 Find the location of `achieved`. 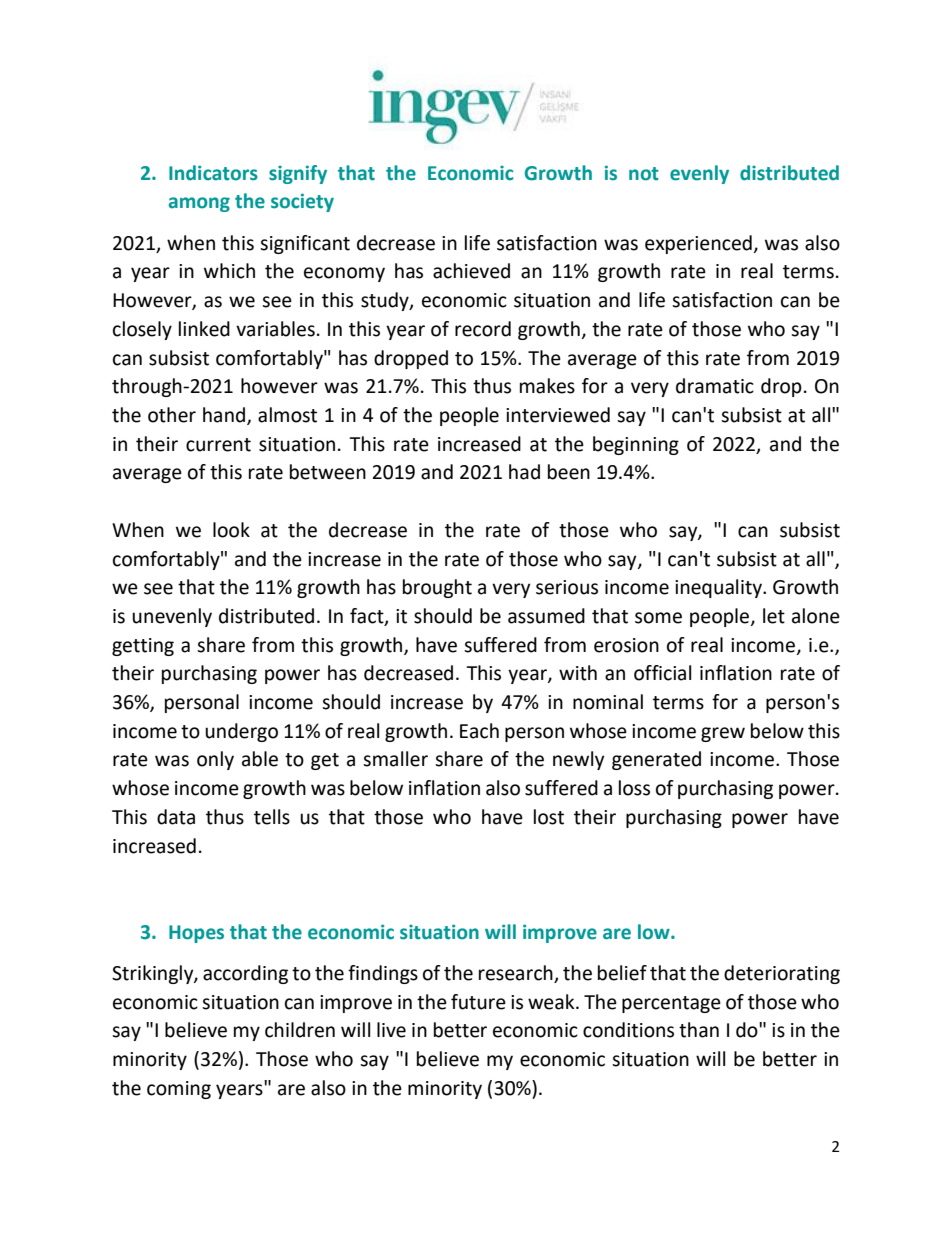

achieved is located at coordinates (471, 271).
